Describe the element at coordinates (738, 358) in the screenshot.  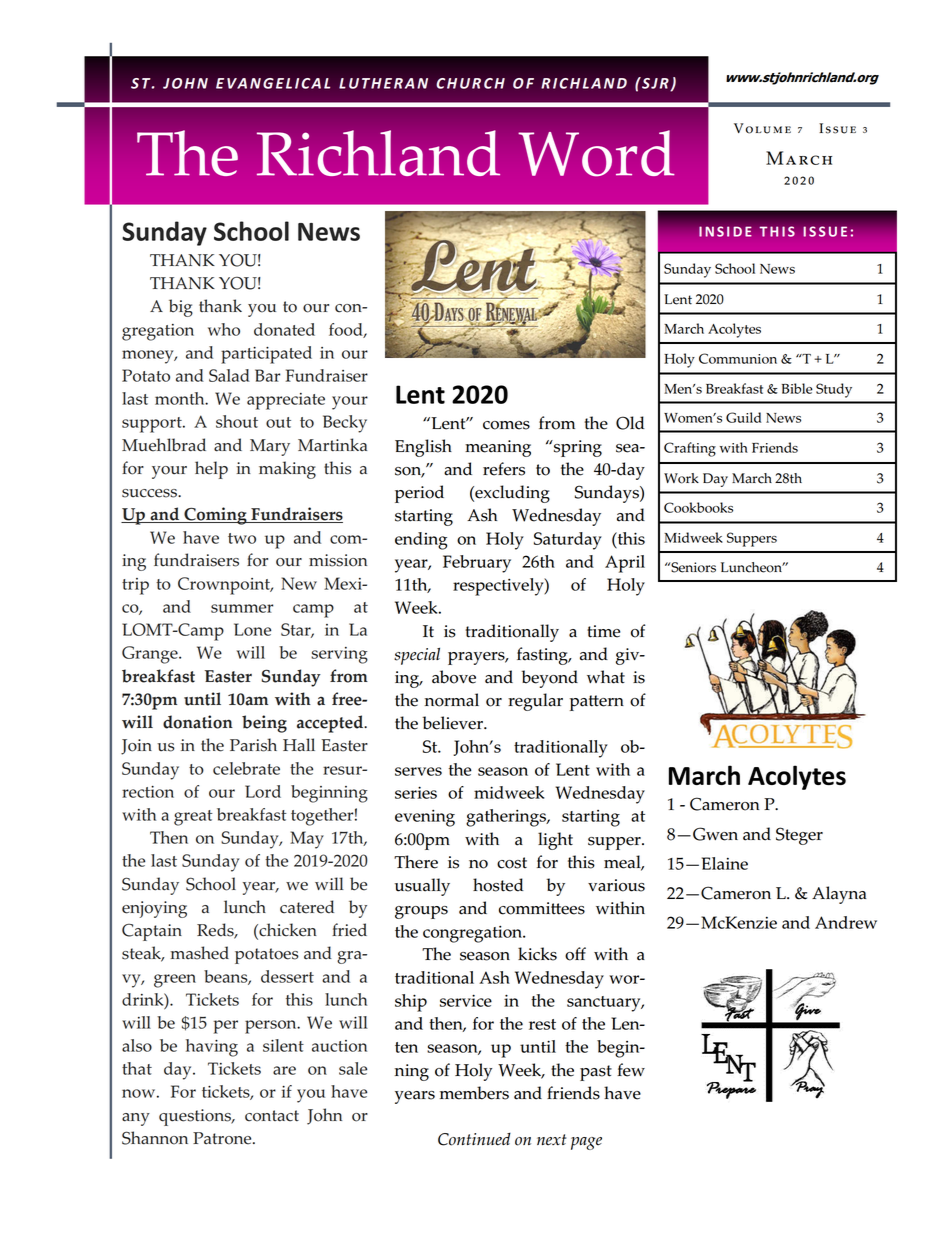
I see `Communion` at that location.
